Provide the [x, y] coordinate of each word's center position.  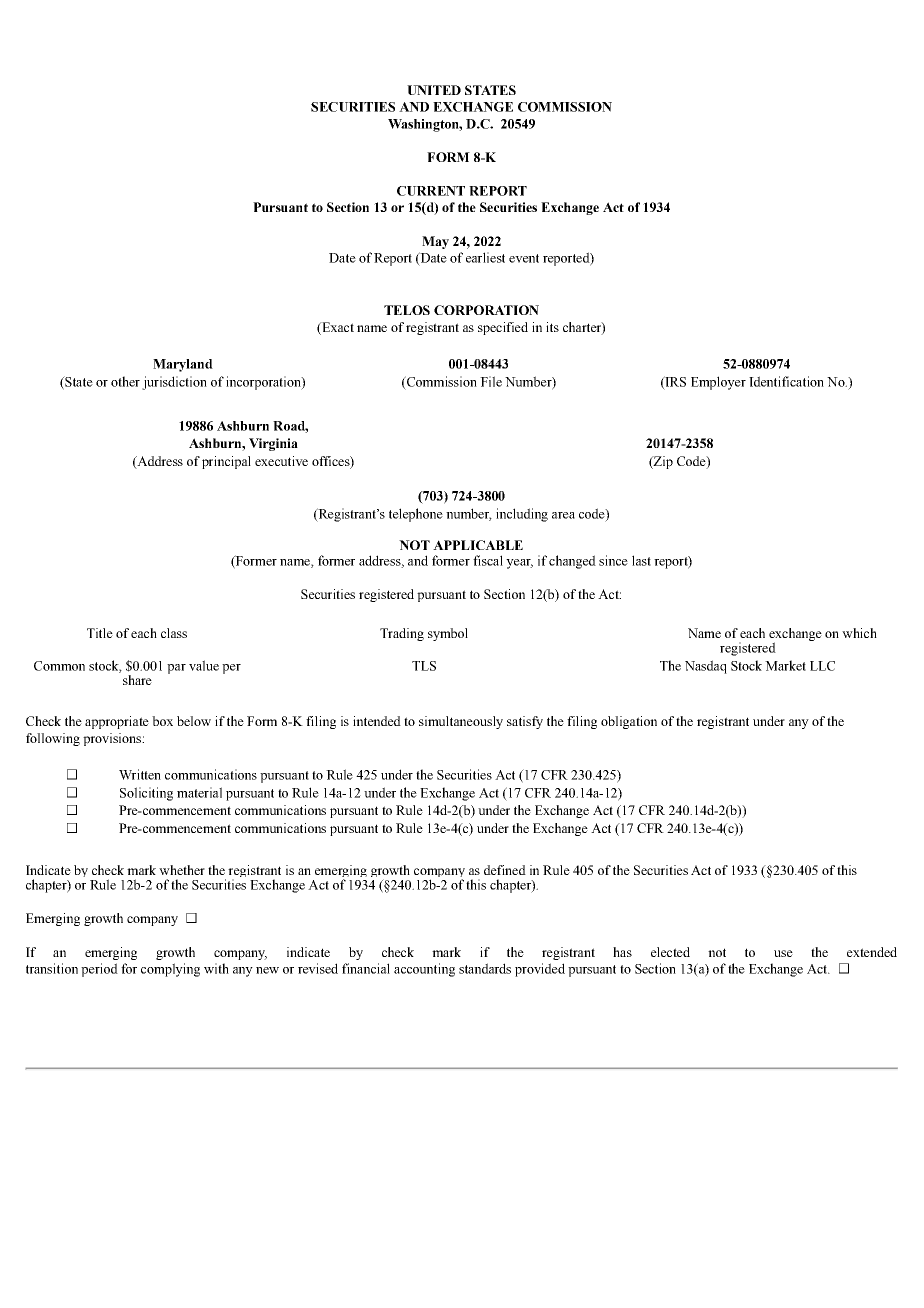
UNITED [434, 90]
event [524, 258]
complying [170, 970]
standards [485, 968]
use [783, 953]
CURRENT [431, 191]
